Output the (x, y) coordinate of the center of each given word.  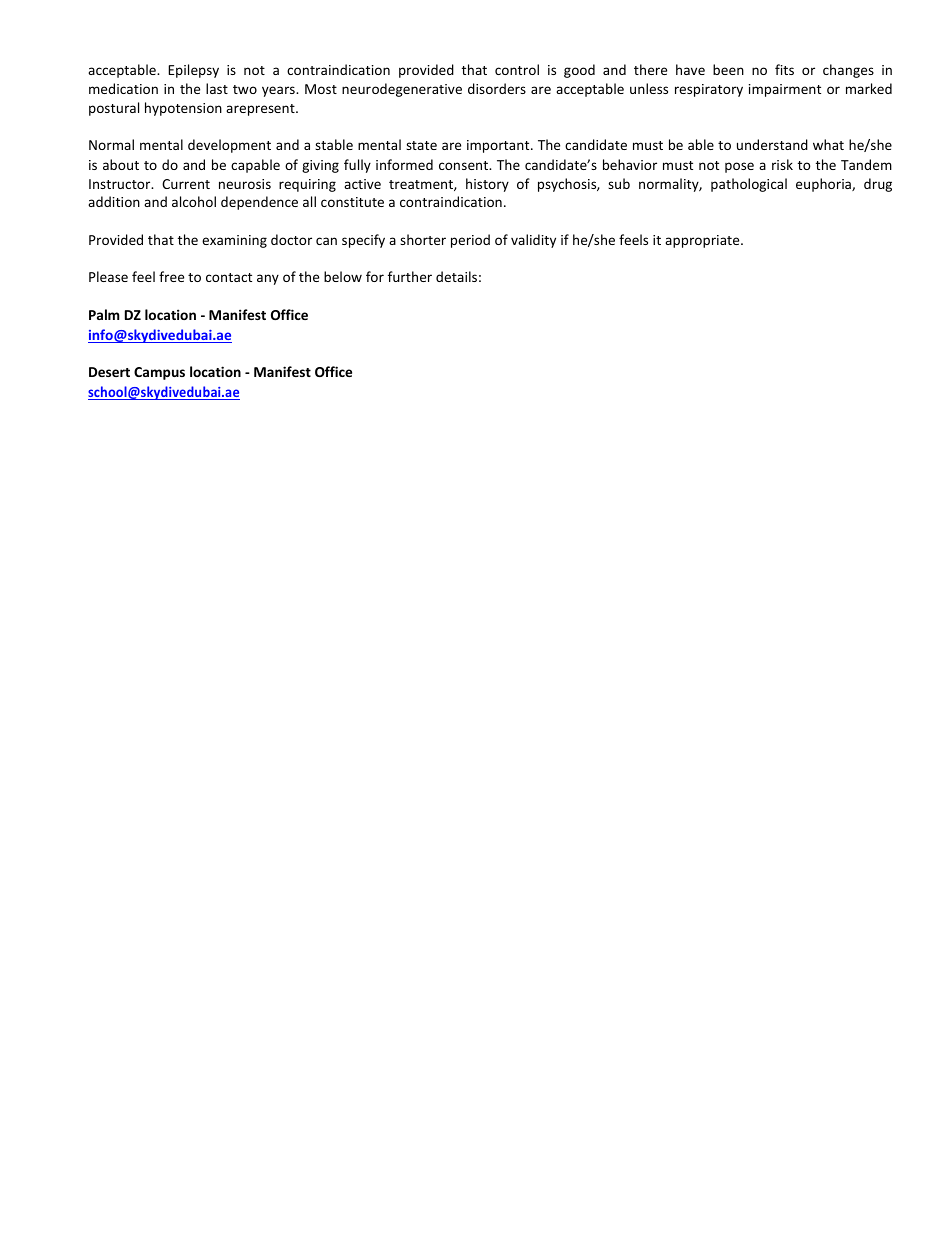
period (470, 241)
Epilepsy (193, 71)
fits (784, 69)
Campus (159, 373)
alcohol (194, 201)
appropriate (703, 241)
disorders (497, 88)
